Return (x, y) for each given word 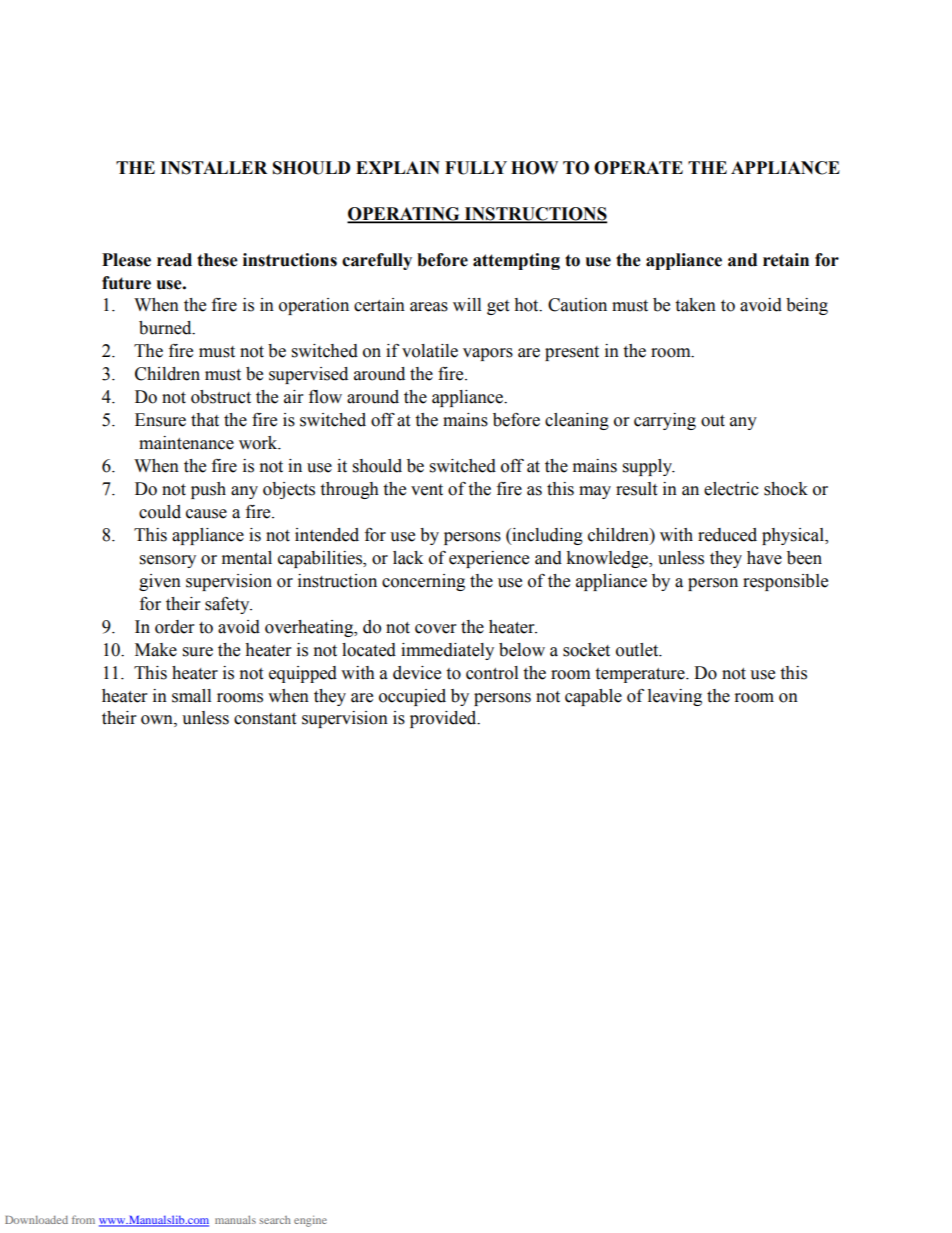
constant (265, 719)
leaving (675, 697)
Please (126, 260)
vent (427, 490)
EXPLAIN (398, 167)
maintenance (186, 443)
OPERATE (638, 168)
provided (444, 719)
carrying (665, 421)
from (83, 1219)
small (191, 696)
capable (593, 697)
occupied (412, 697)
